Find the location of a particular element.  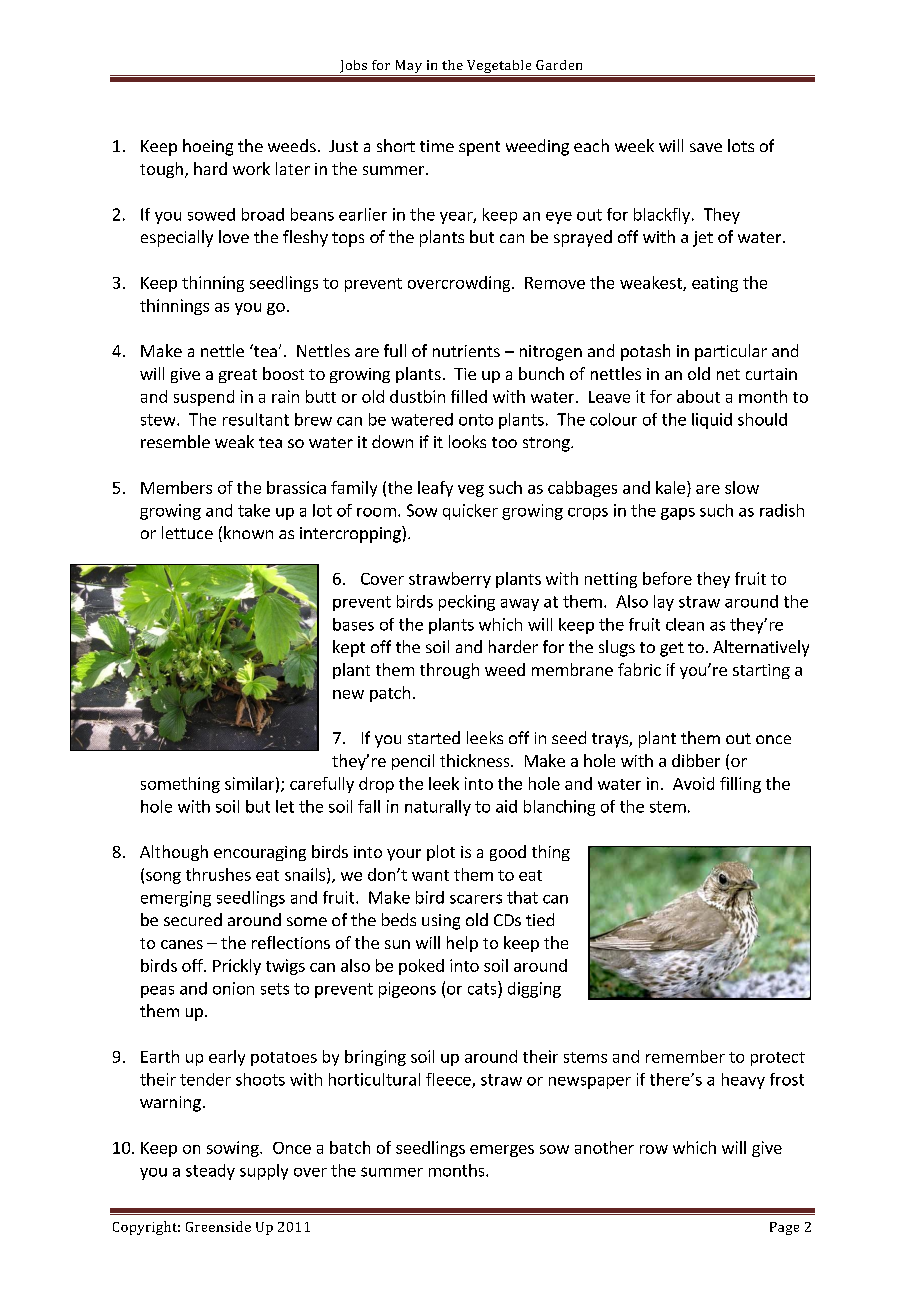

Avoid is located at coordinates (693, 783).
